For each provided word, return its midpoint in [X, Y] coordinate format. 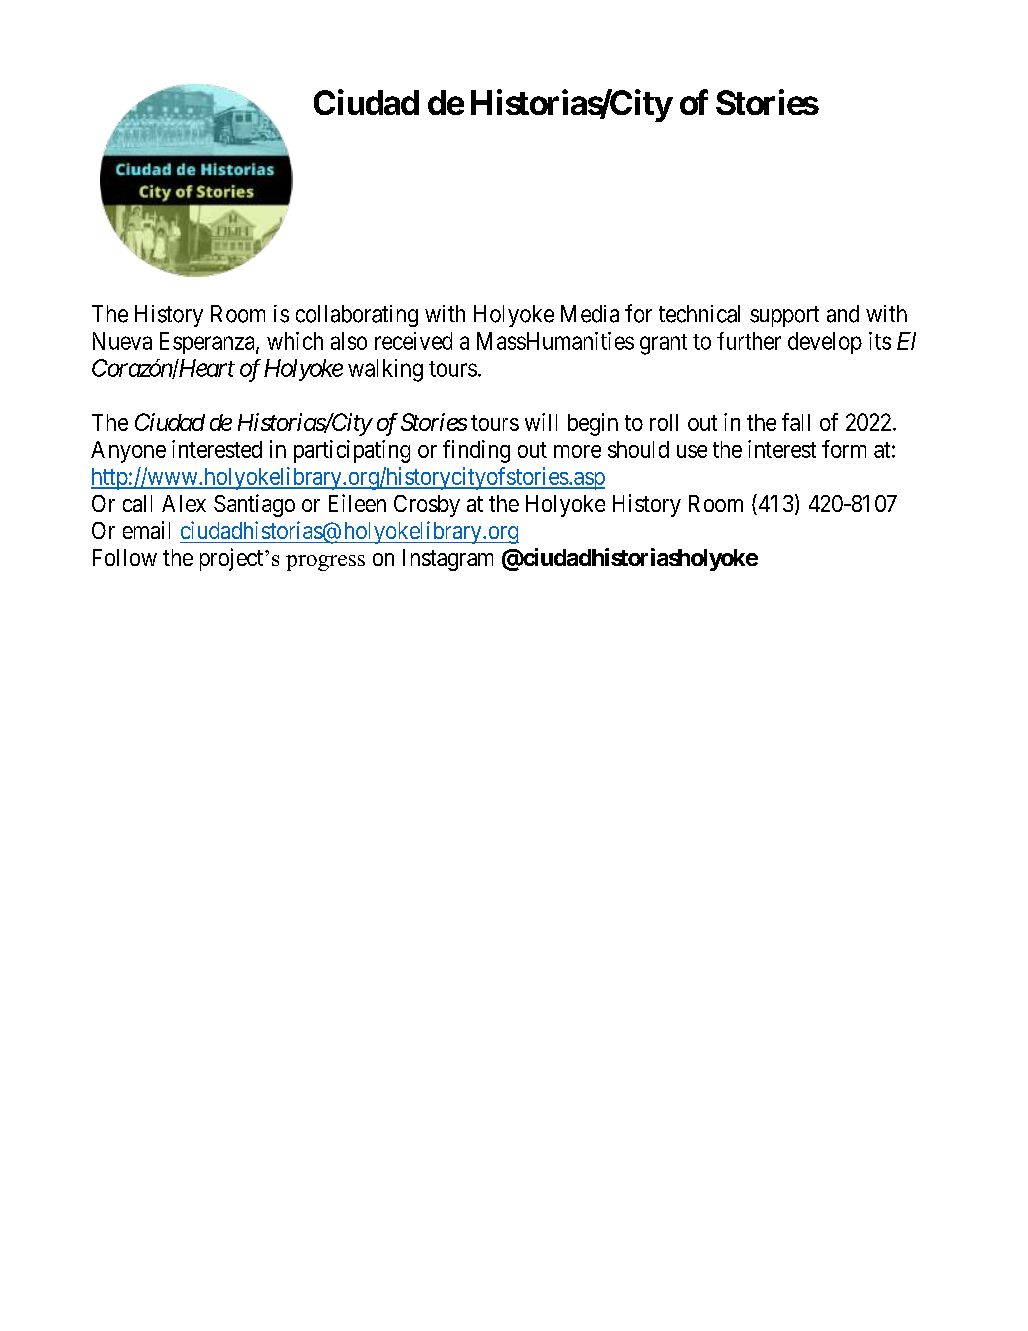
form [844, 449]
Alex [184, 503]
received [413, 341]
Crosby [427, 506]
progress [325, 563]
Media [590, 314]
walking [385, 370]
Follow [125, 557]
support [784, 316]
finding [476, 451]
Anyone [128, 452]
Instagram [448, 560]
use [692, 451]
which [295, 341]
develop [825, 343]
